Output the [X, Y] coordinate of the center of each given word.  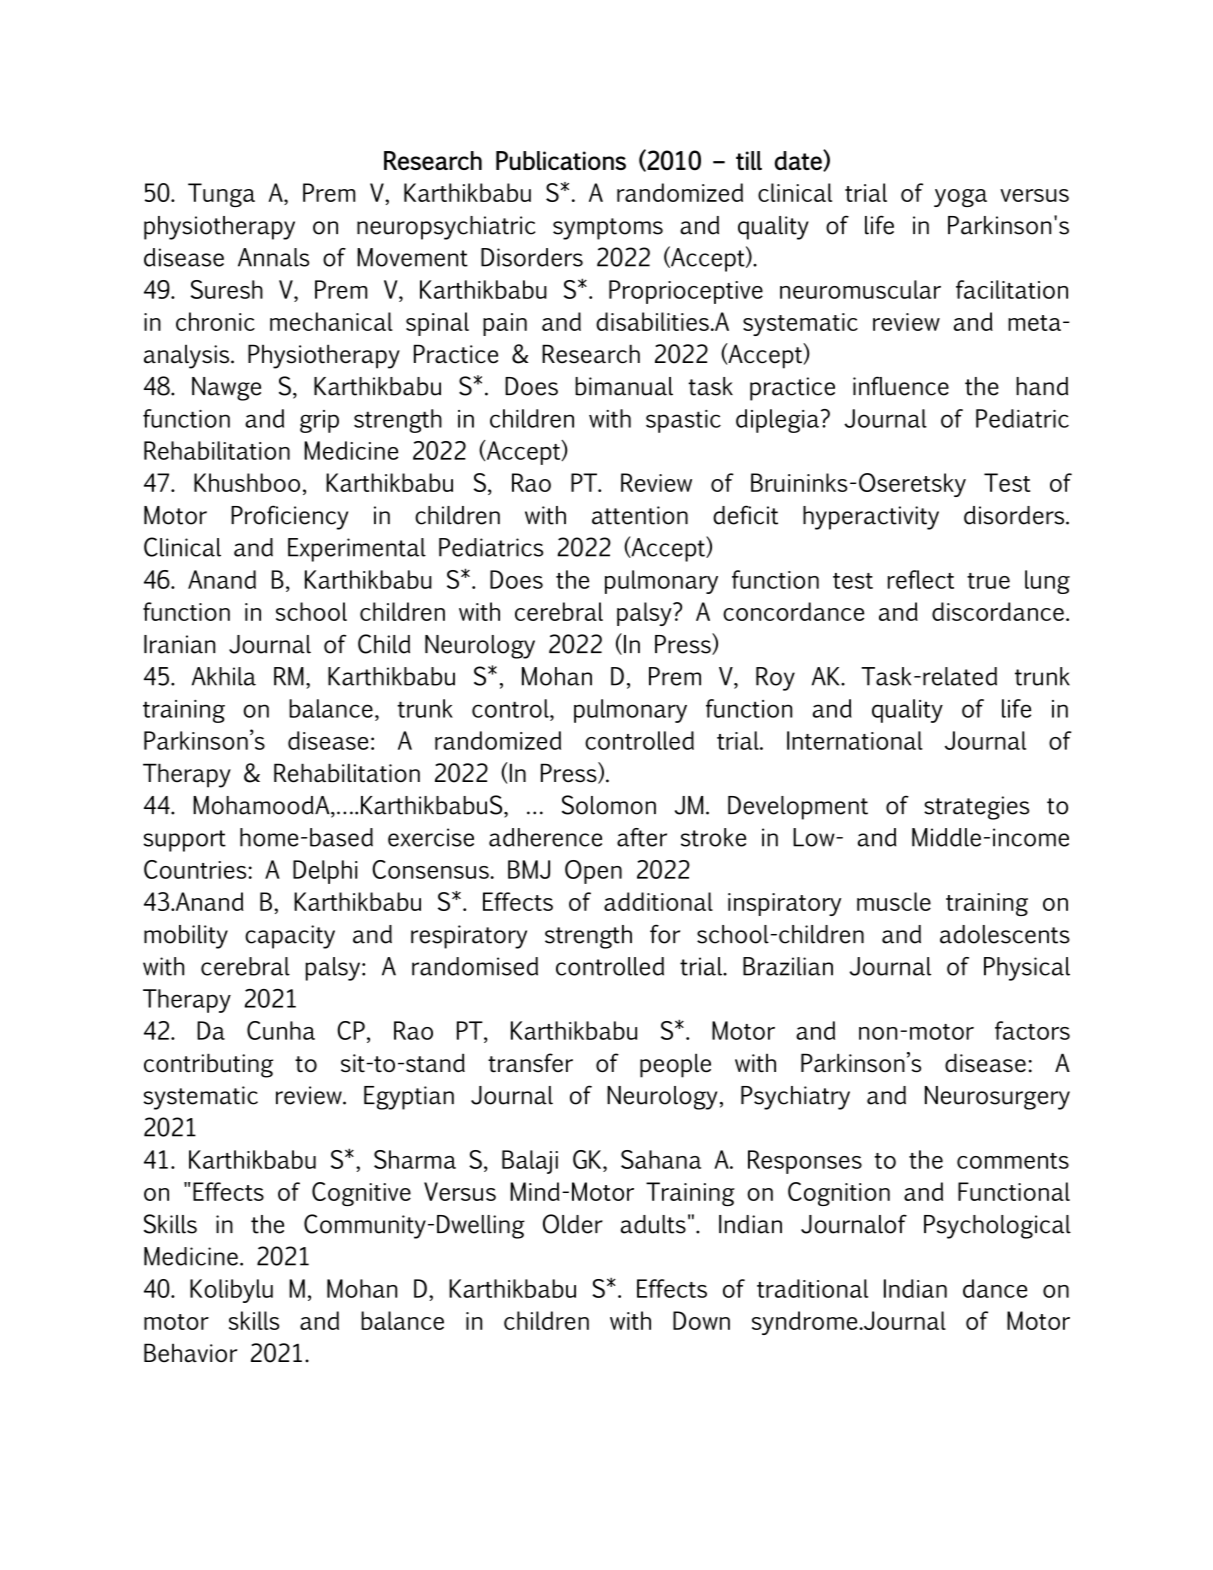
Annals [273, 257]
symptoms [608, 229]
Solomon [609, 805]
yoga [960, 198]
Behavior [191, 1353]
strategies [976, 808]
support [184, 841]
